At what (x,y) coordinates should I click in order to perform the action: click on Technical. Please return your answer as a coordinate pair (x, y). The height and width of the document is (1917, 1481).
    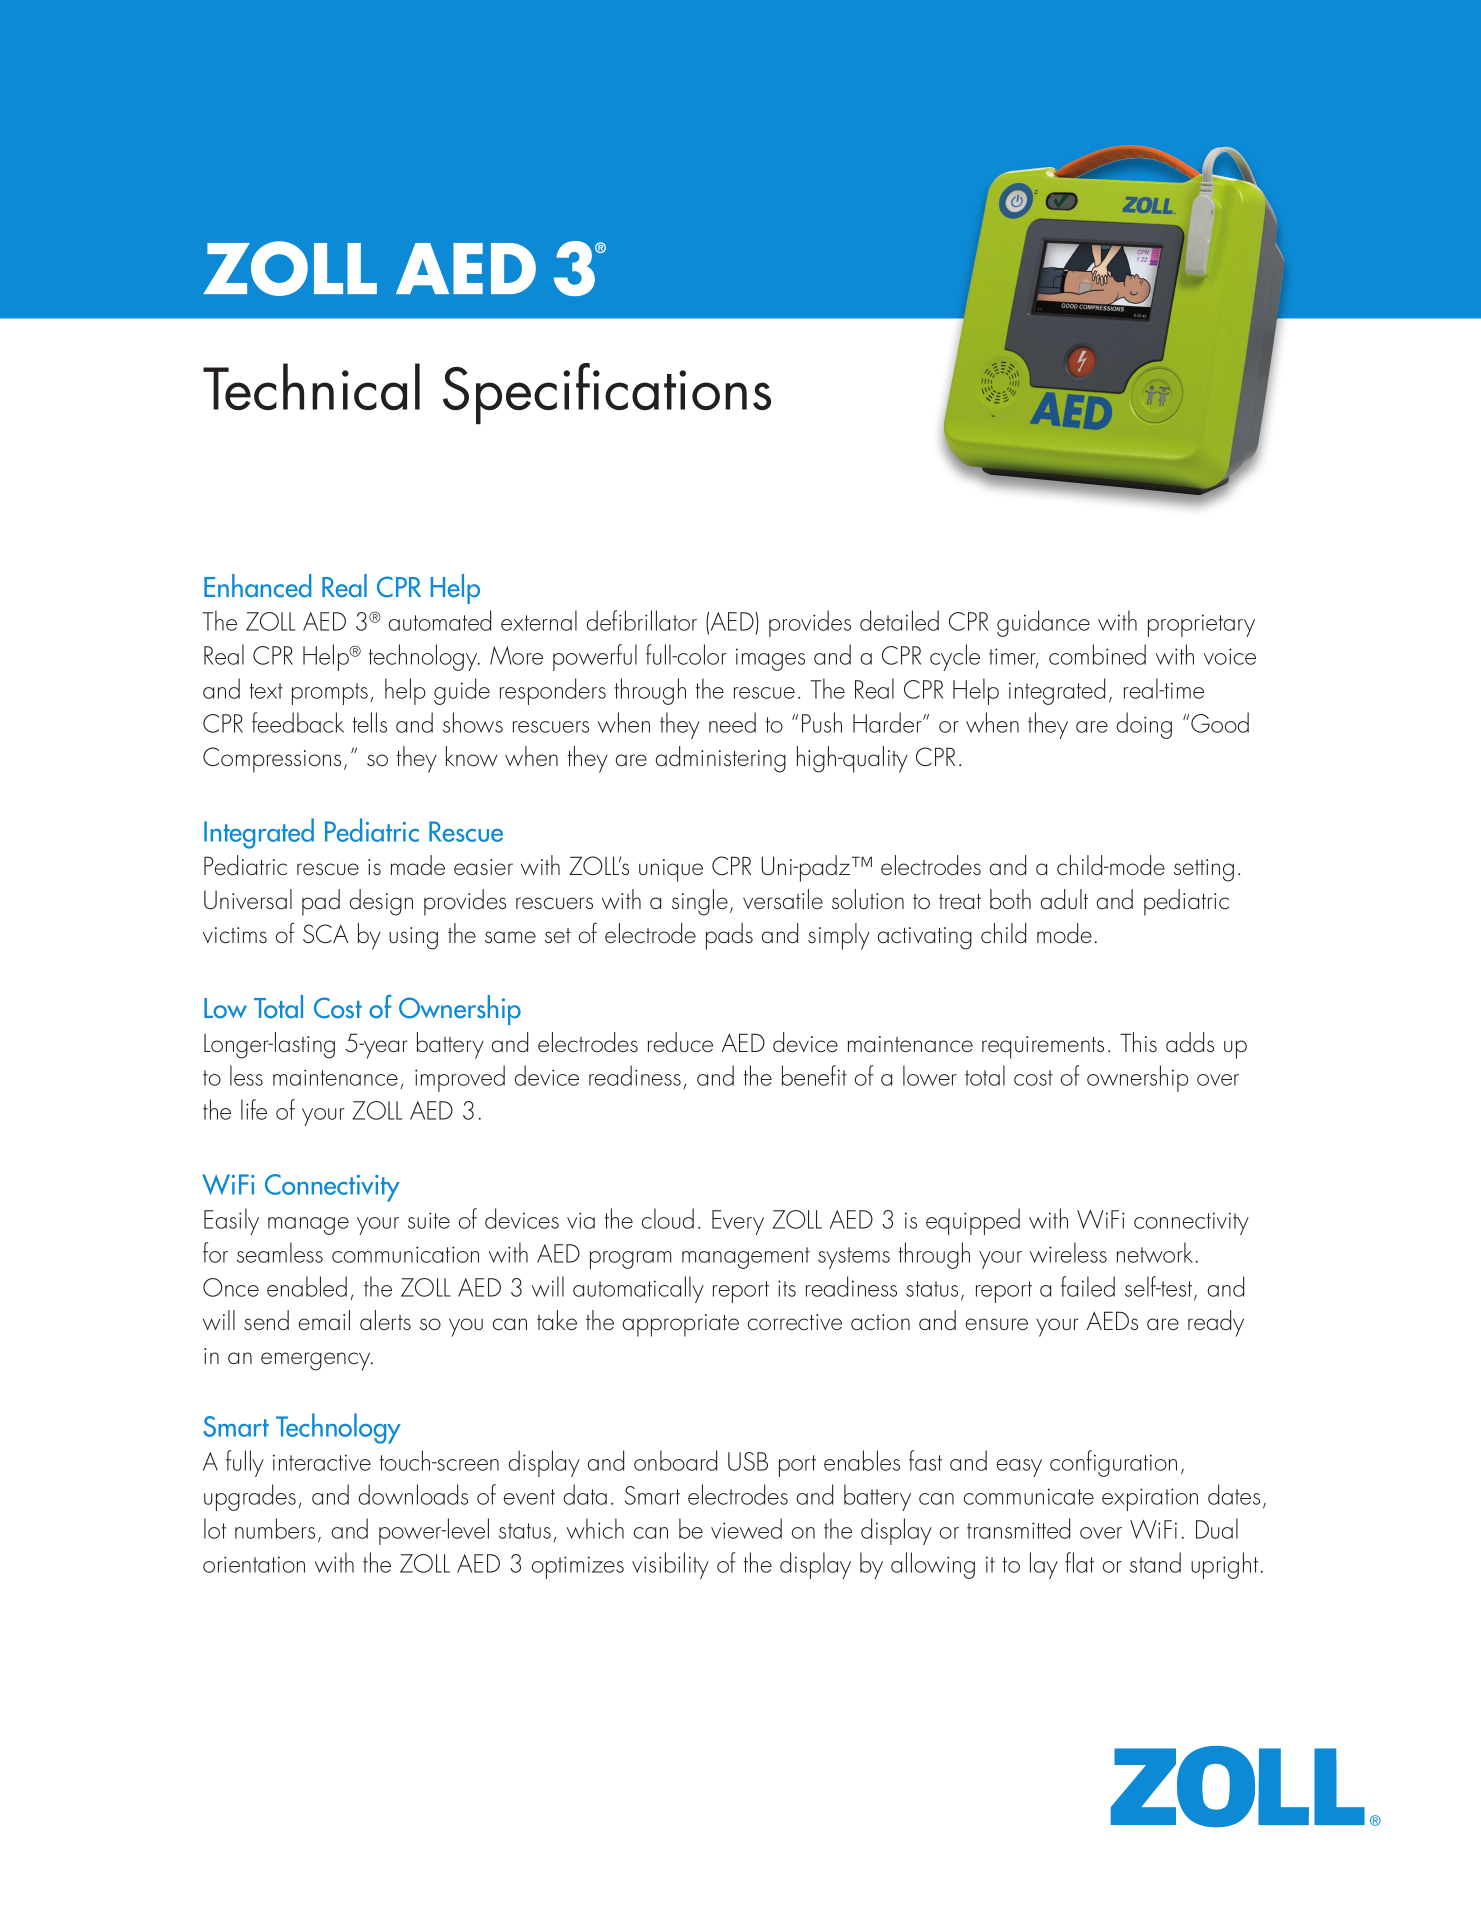
    Looking at the image, I should click on (311, 386).
